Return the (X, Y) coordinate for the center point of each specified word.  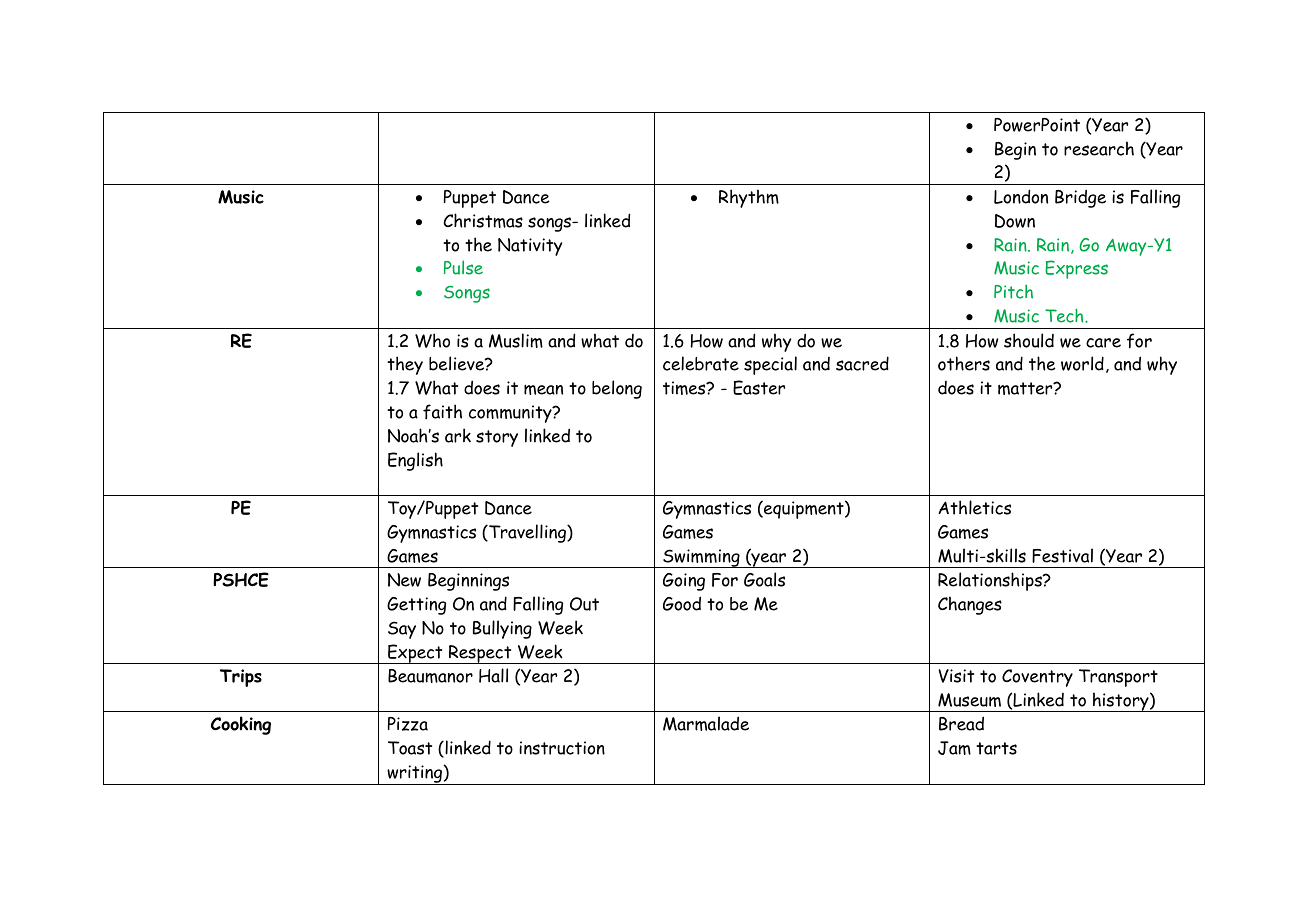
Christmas (483, 220)
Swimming (701, 558)
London (1021, 196)
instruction (562, 748)
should (1029, 340)
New (404, 580)
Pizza (408, 724)
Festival (1062, 555)
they (405, 365)
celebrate (701, 363)
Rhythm (749, 198)
